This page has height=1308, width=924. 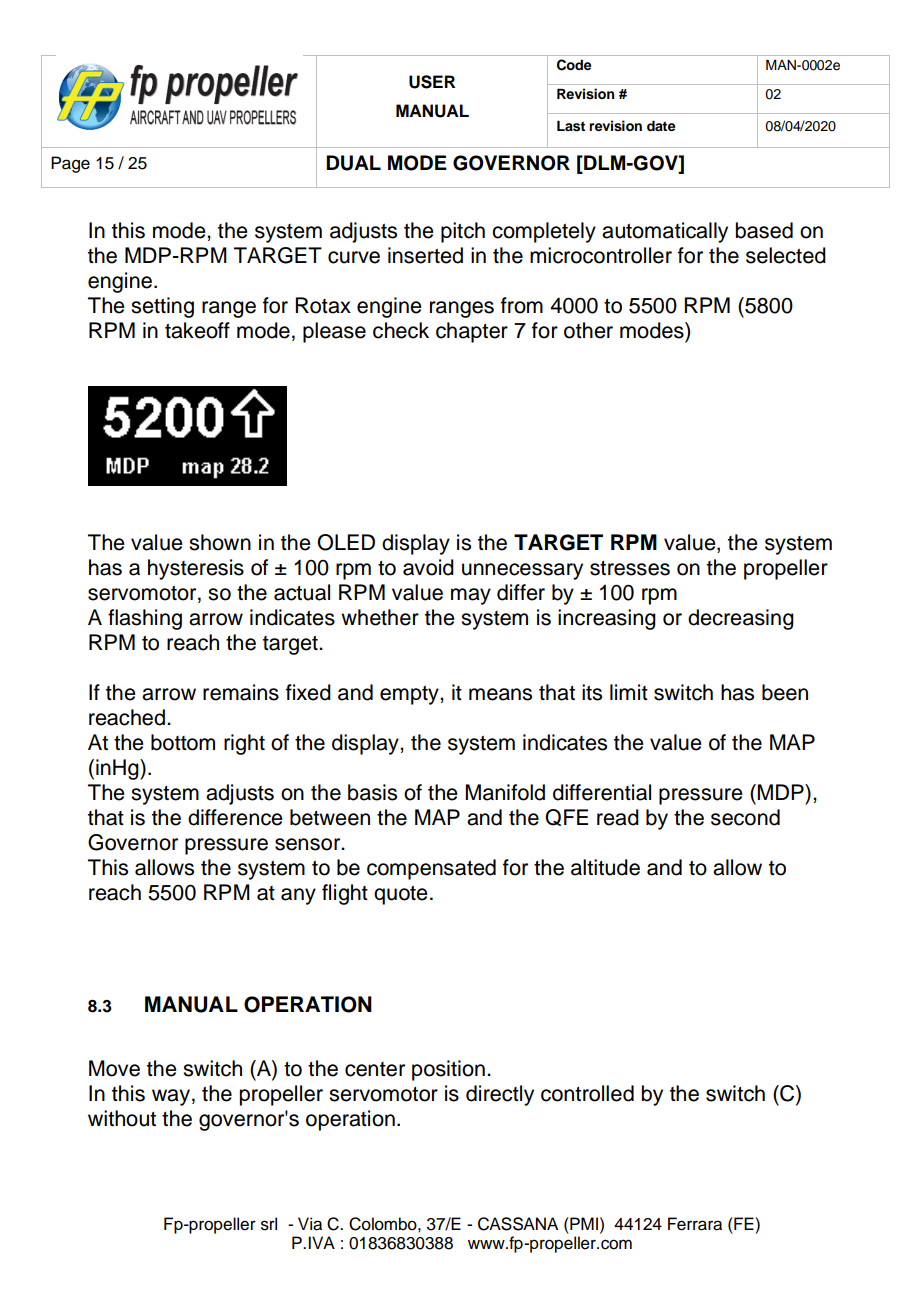 I want to click on Via, so click(x=310, y=1224).
